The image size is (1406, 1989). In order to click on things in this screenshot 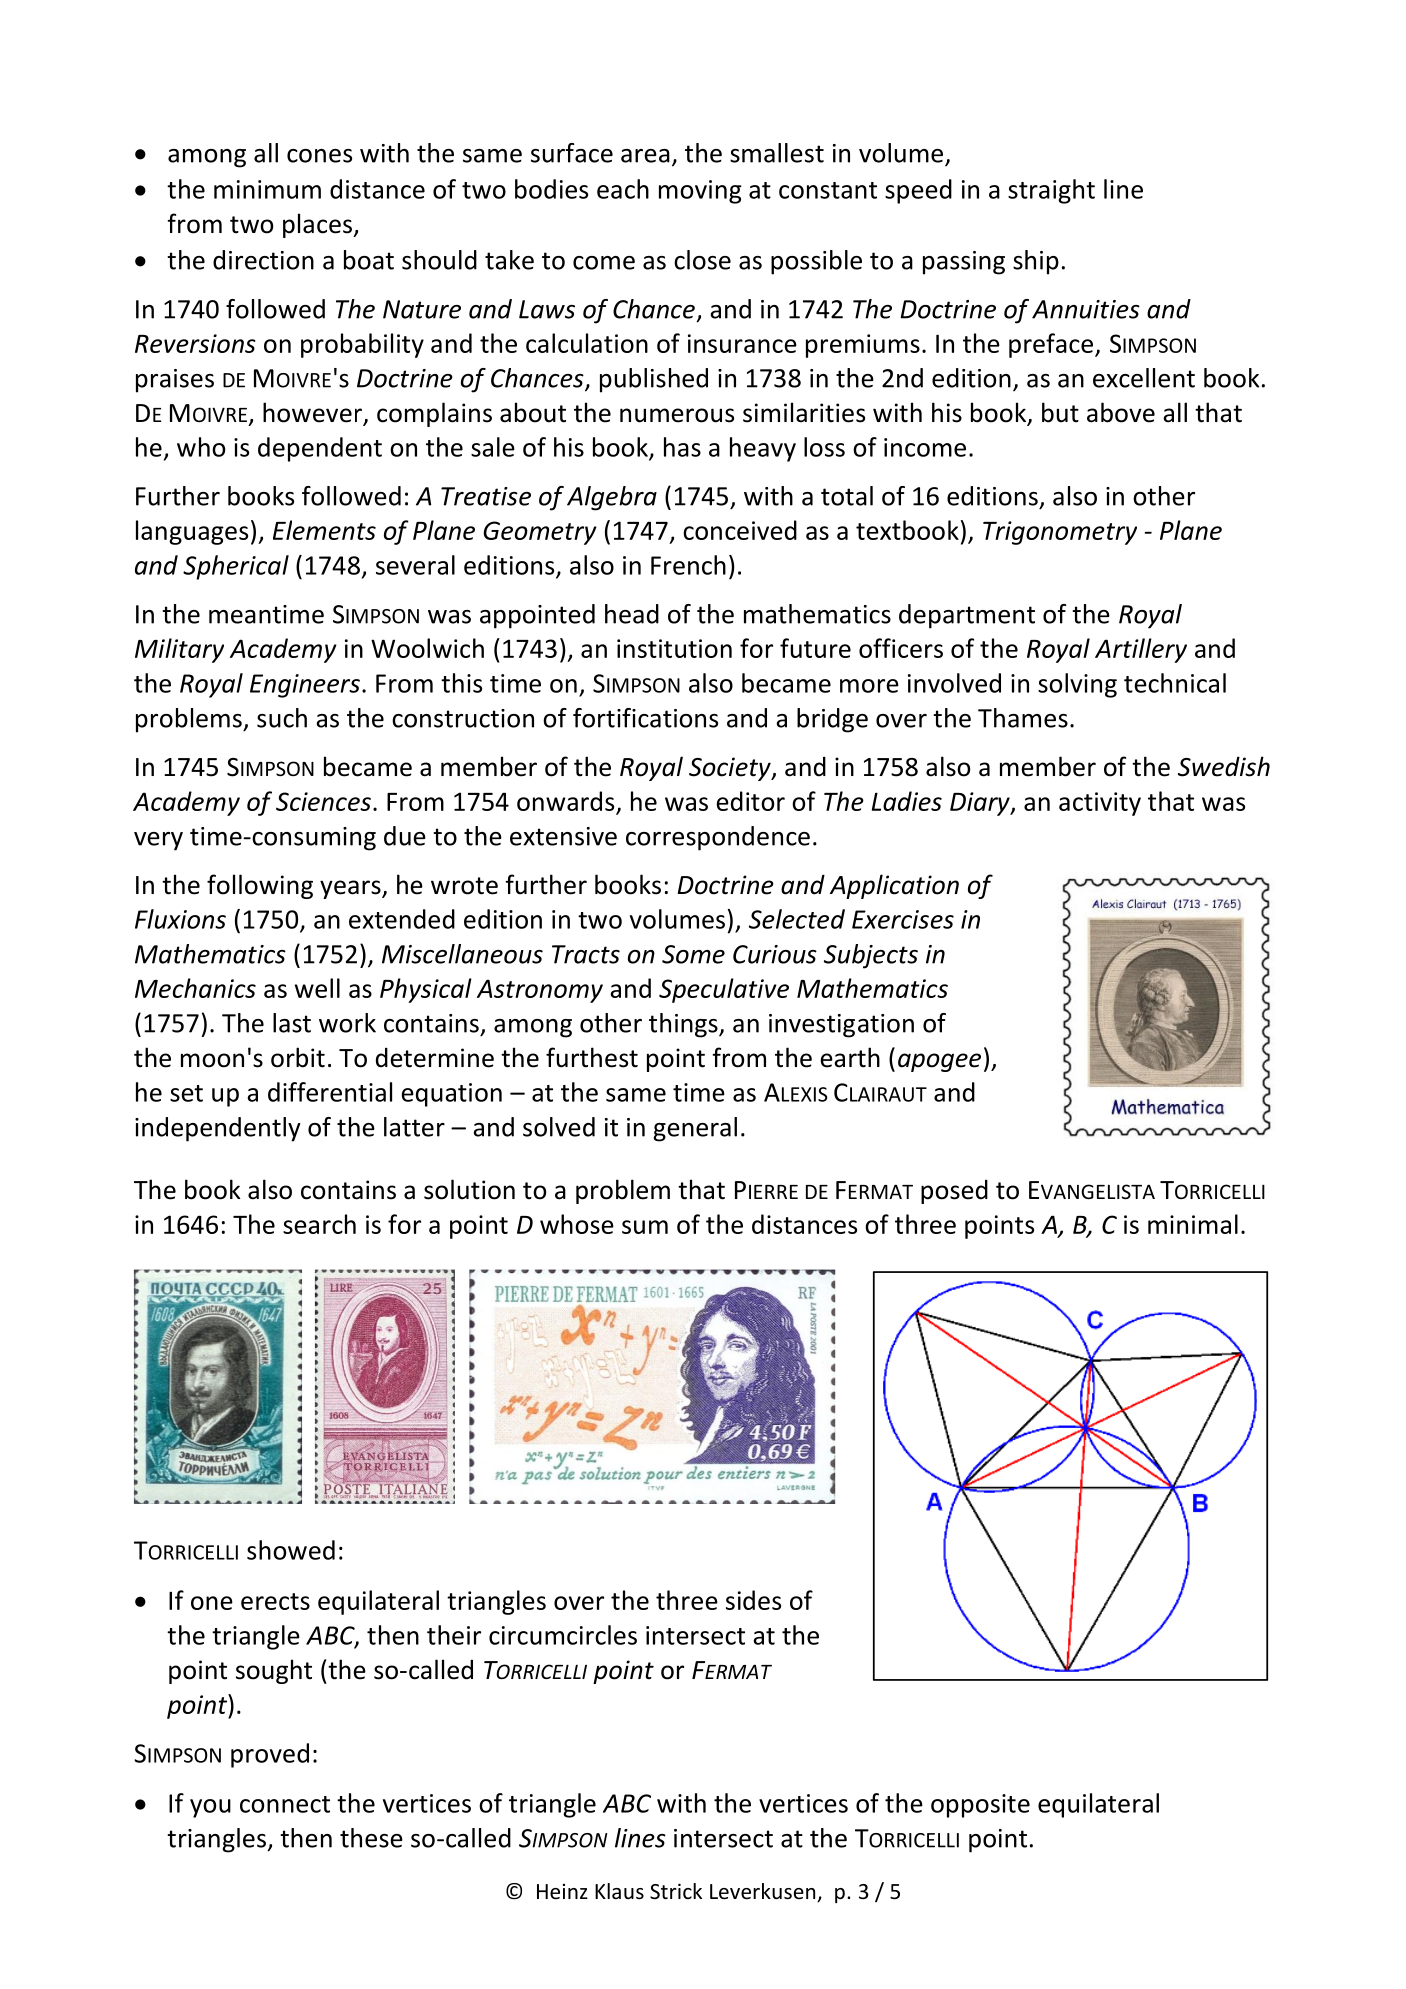, I will do `click(684, 1025)`.
